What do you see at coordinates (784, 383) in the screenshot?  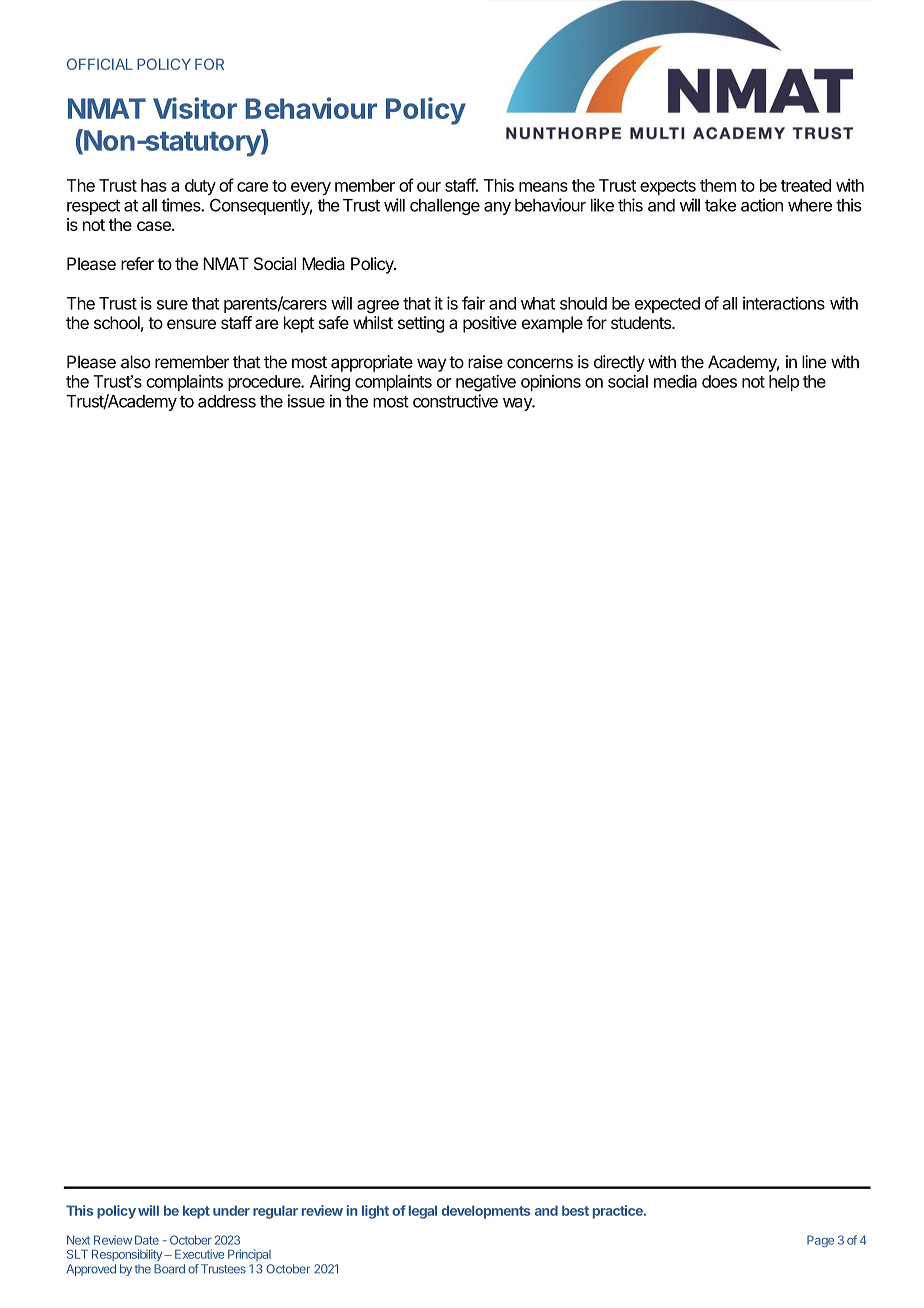 I see `help` at bounding box center [784, 383].
